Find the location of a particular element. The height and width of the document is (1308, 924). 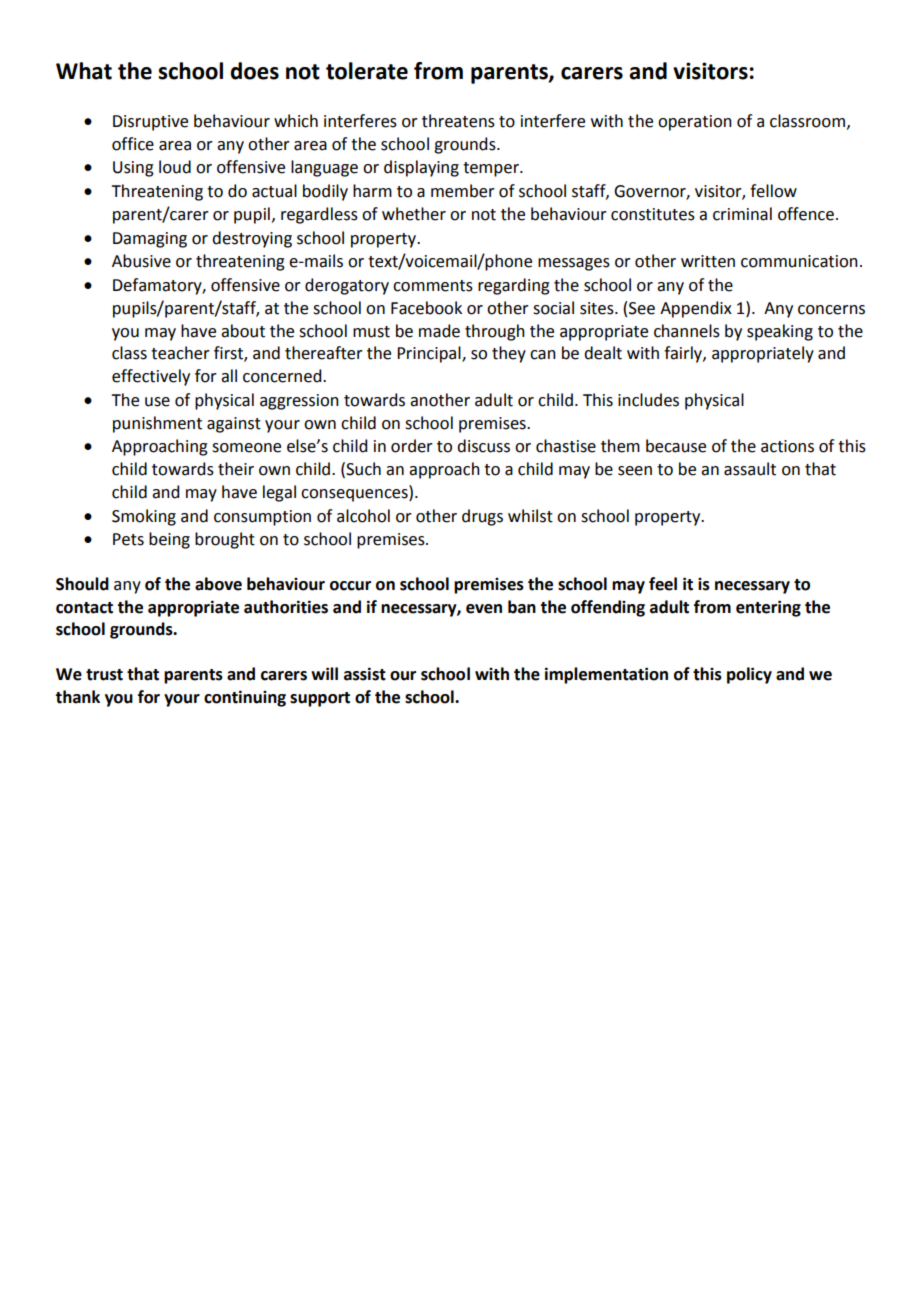

Disruptive is located at coordinates (150, 123).
